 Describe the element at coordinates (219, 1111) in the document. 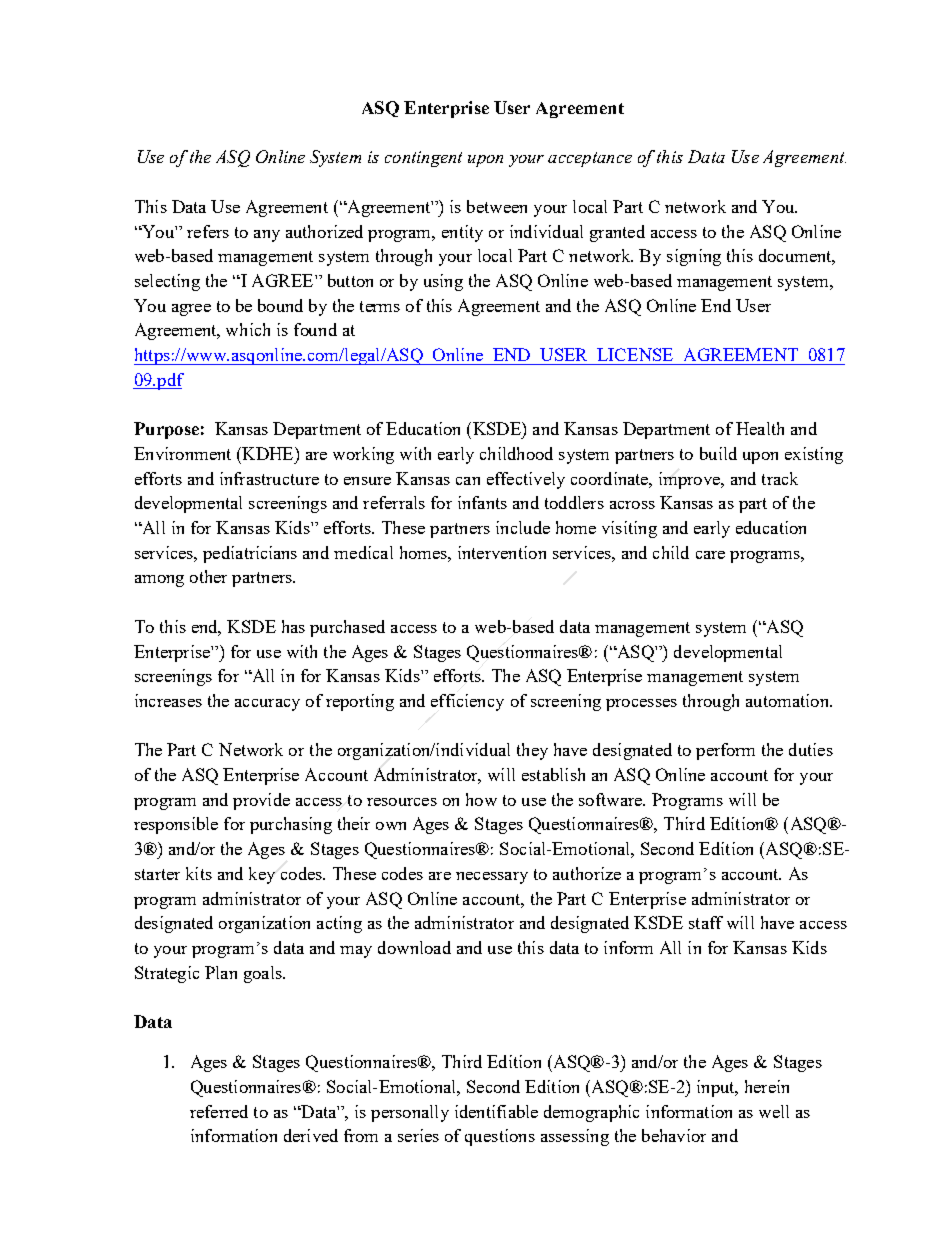

I see `referred` at that location.
